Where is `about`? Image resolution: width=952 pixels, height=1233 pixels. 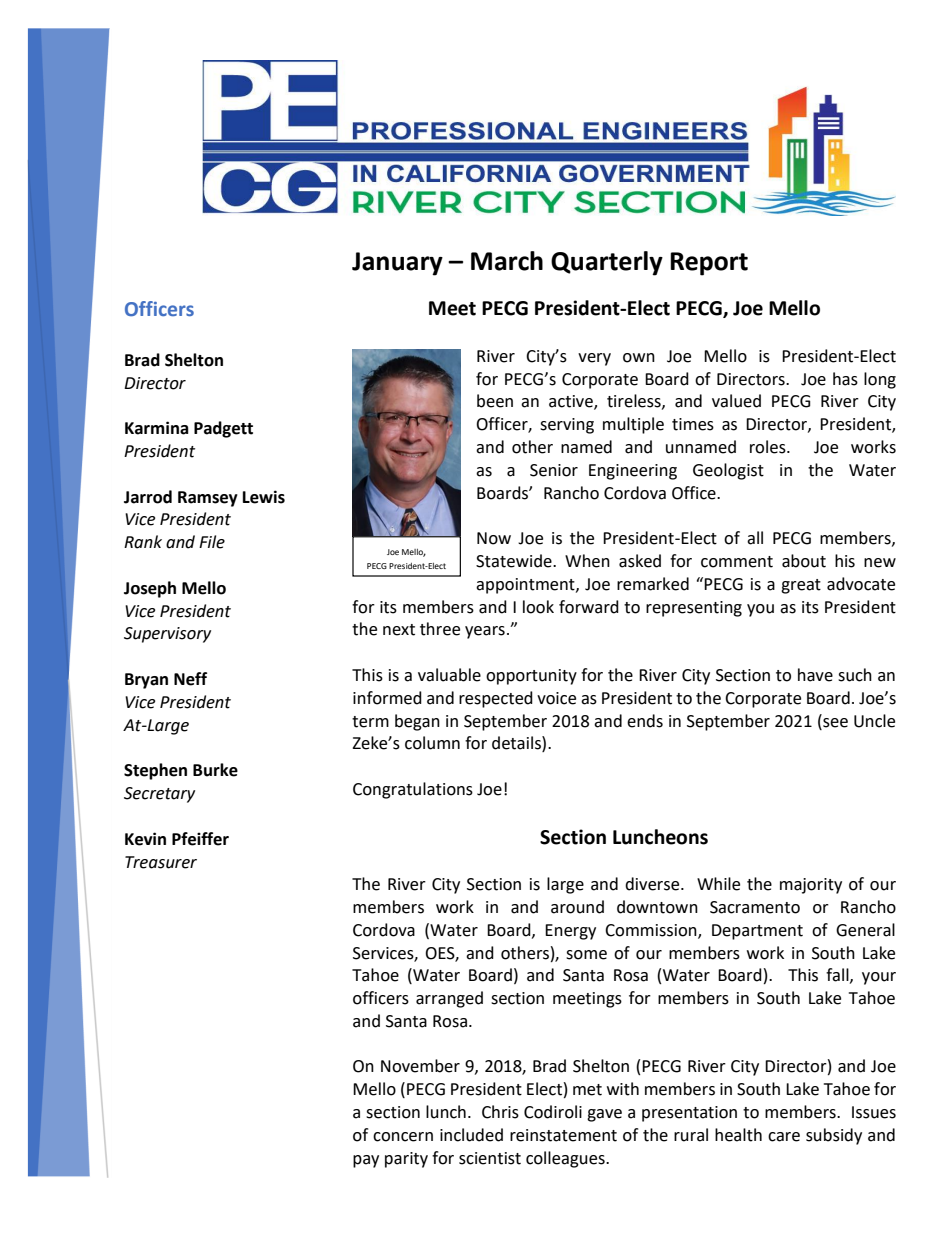
about is located at coordinates (804, 561).
